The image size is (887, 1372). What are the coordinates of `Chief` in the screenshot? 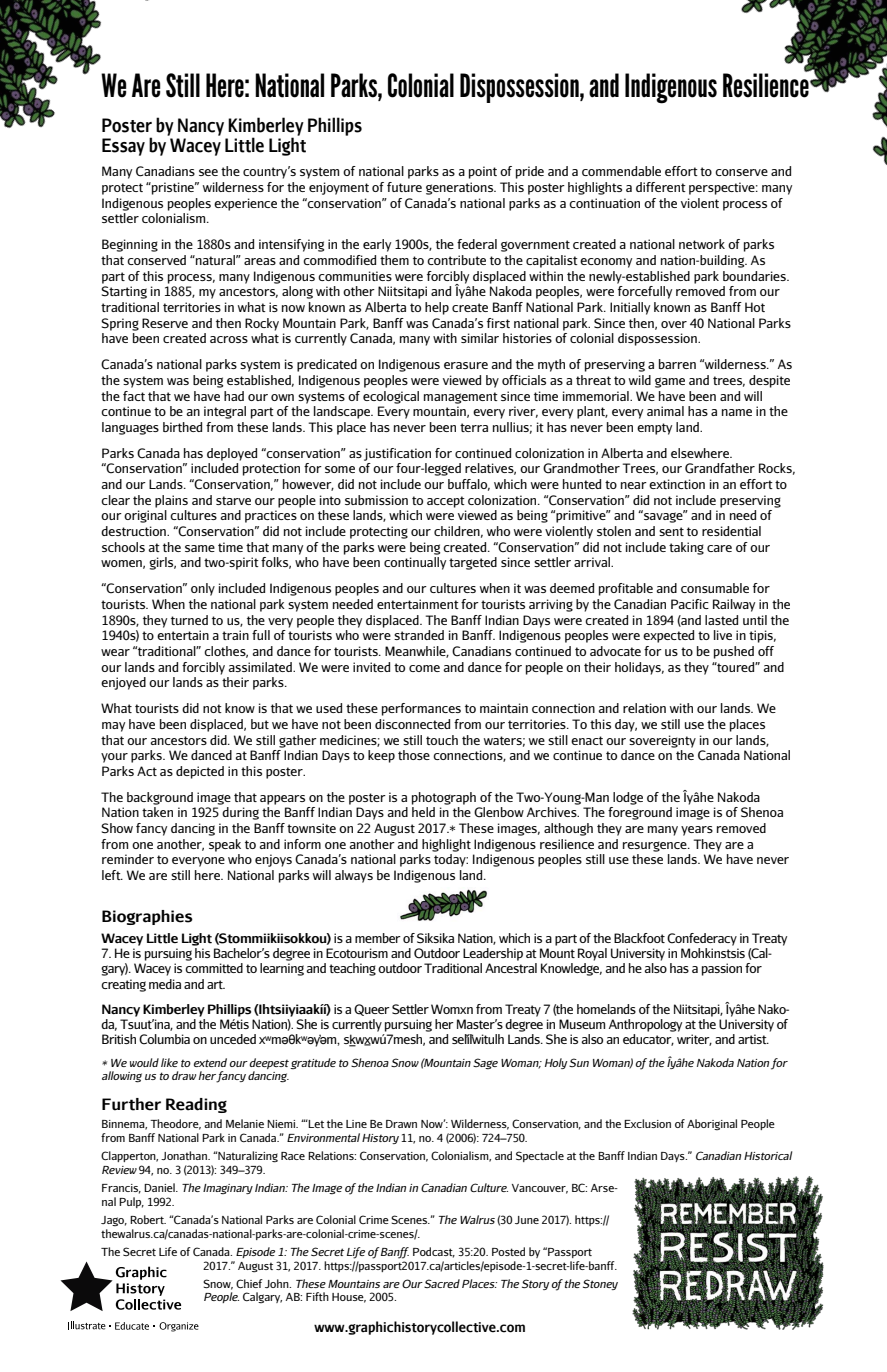 It's located at (249, 1283).
